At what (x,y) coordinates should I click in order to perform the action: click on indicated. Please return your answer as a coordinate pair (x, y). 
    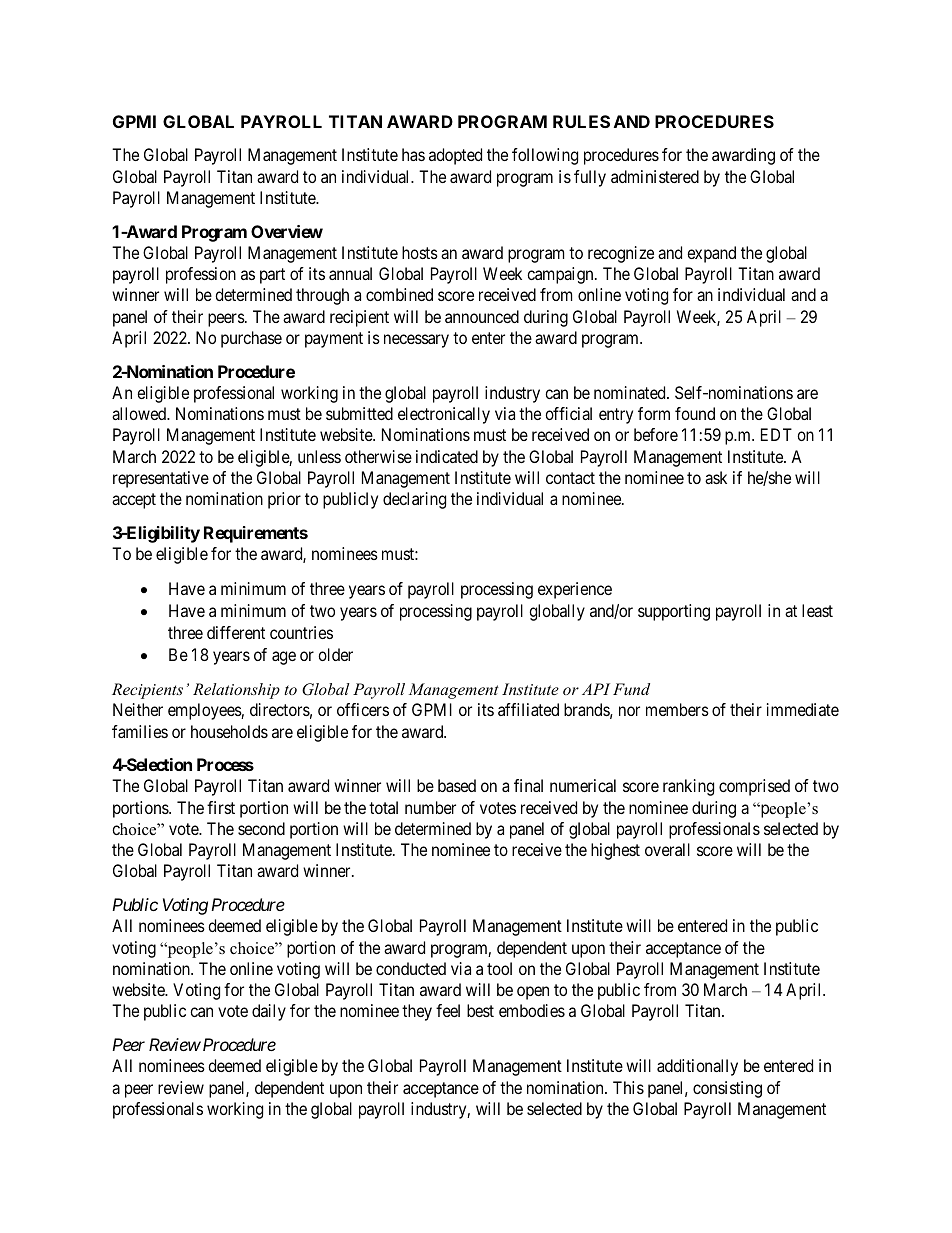
    Looking at the image, I should click on (447, 456).
